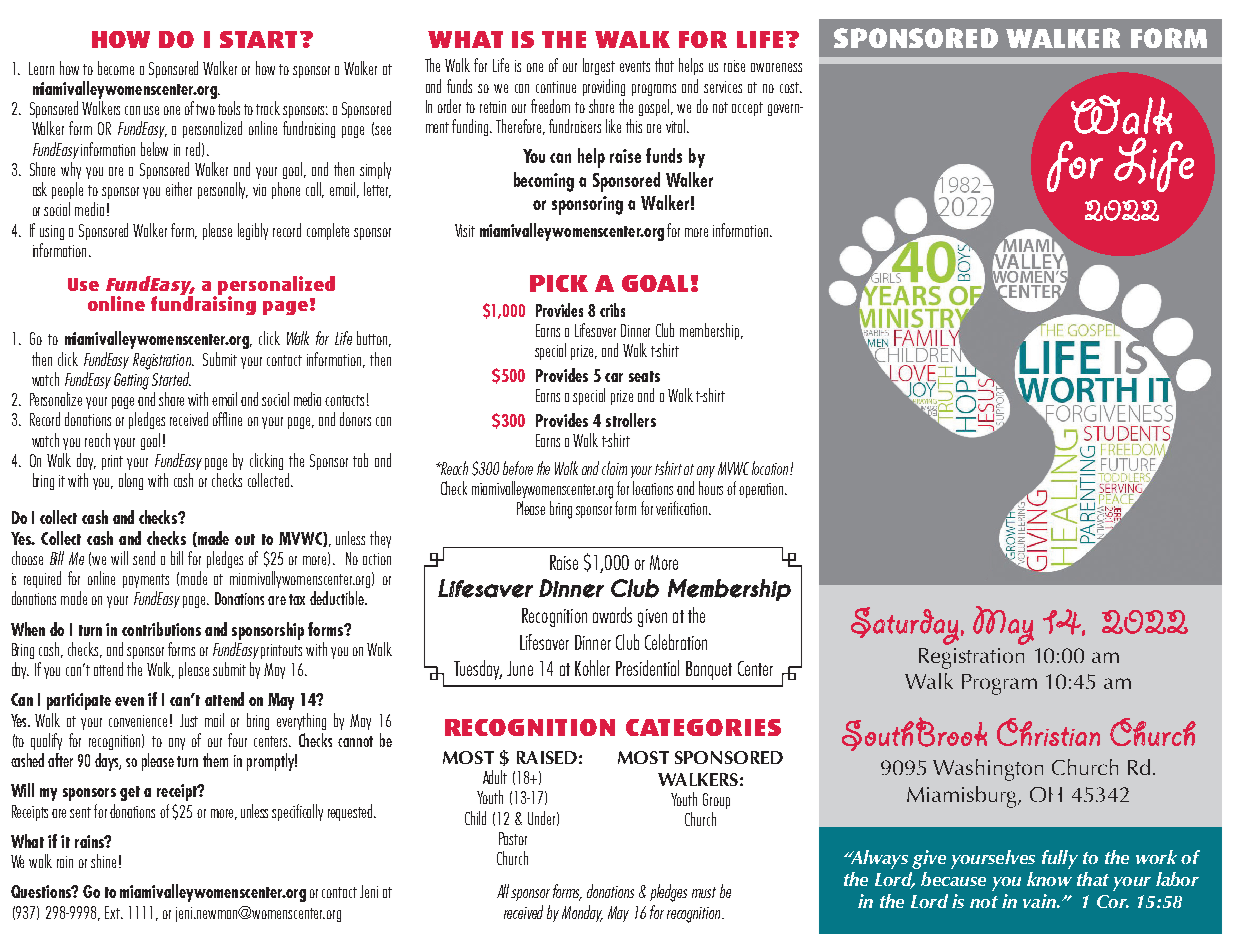  Describe the element at coordinates (205, 109) in the screenshot. I see `two` at that location.
